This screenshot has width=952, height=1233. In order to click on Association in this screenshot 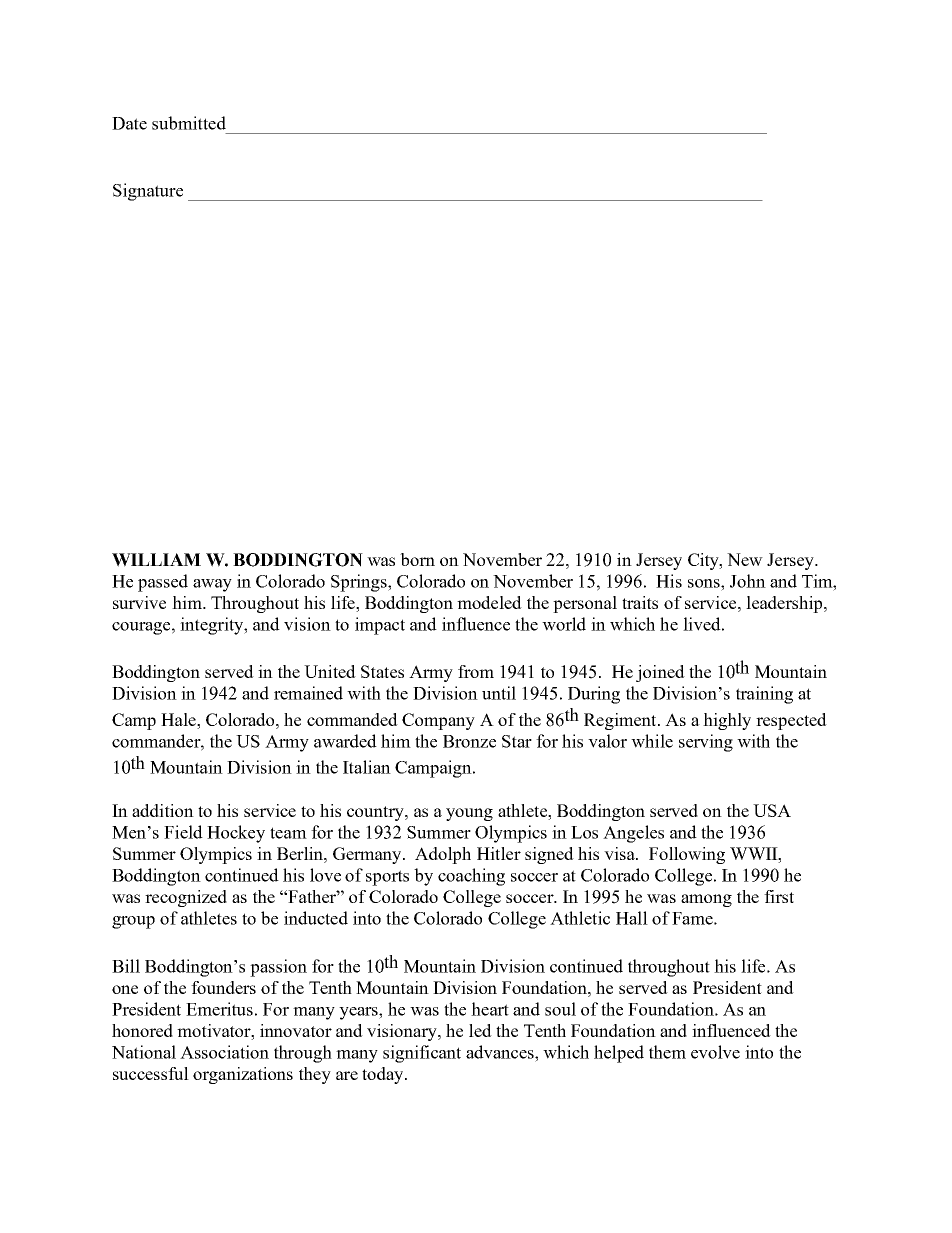, I will do `click(224, 1052)`.
